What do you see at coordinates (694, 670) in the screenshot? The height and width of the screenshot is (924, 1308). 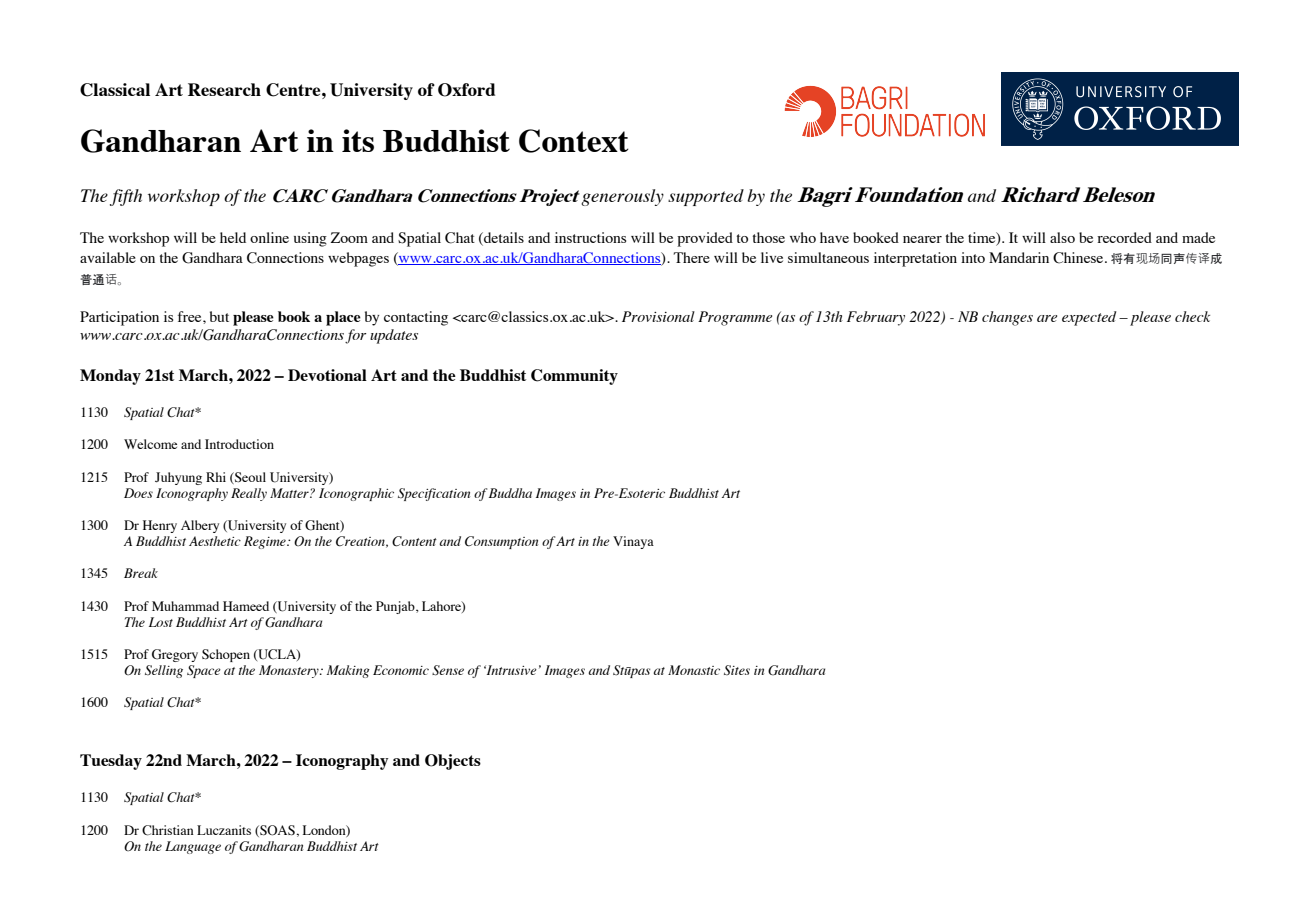 I see `Monastic` at bounding box center [694, 670].
